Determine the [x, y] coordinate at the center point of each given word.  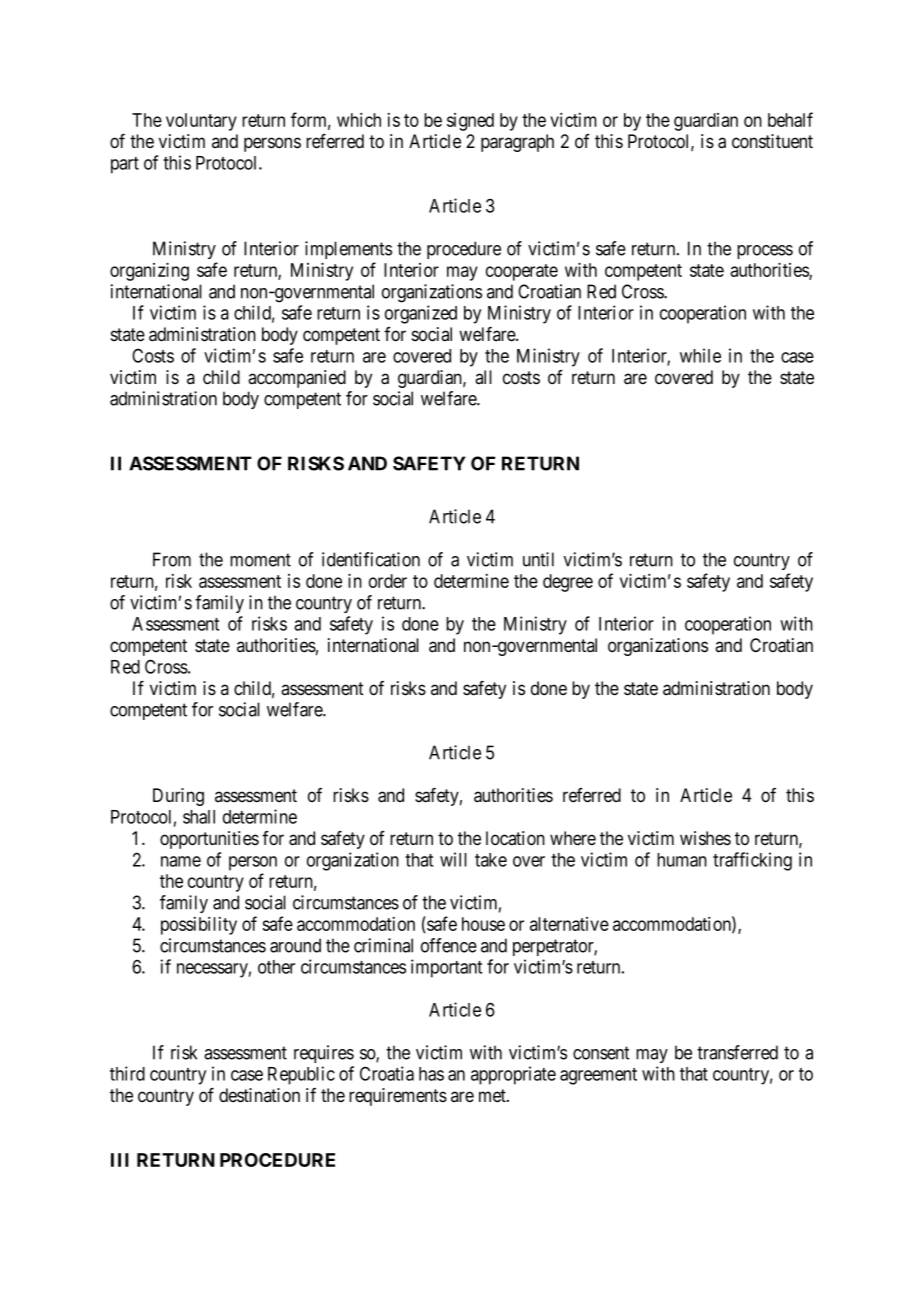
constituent [772, 141]
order [388, 581]
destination [259, 1095]
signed [470, 122]
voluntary [201, 122]
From [172, 559]
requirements [398, 1097]
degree [568, 583]
